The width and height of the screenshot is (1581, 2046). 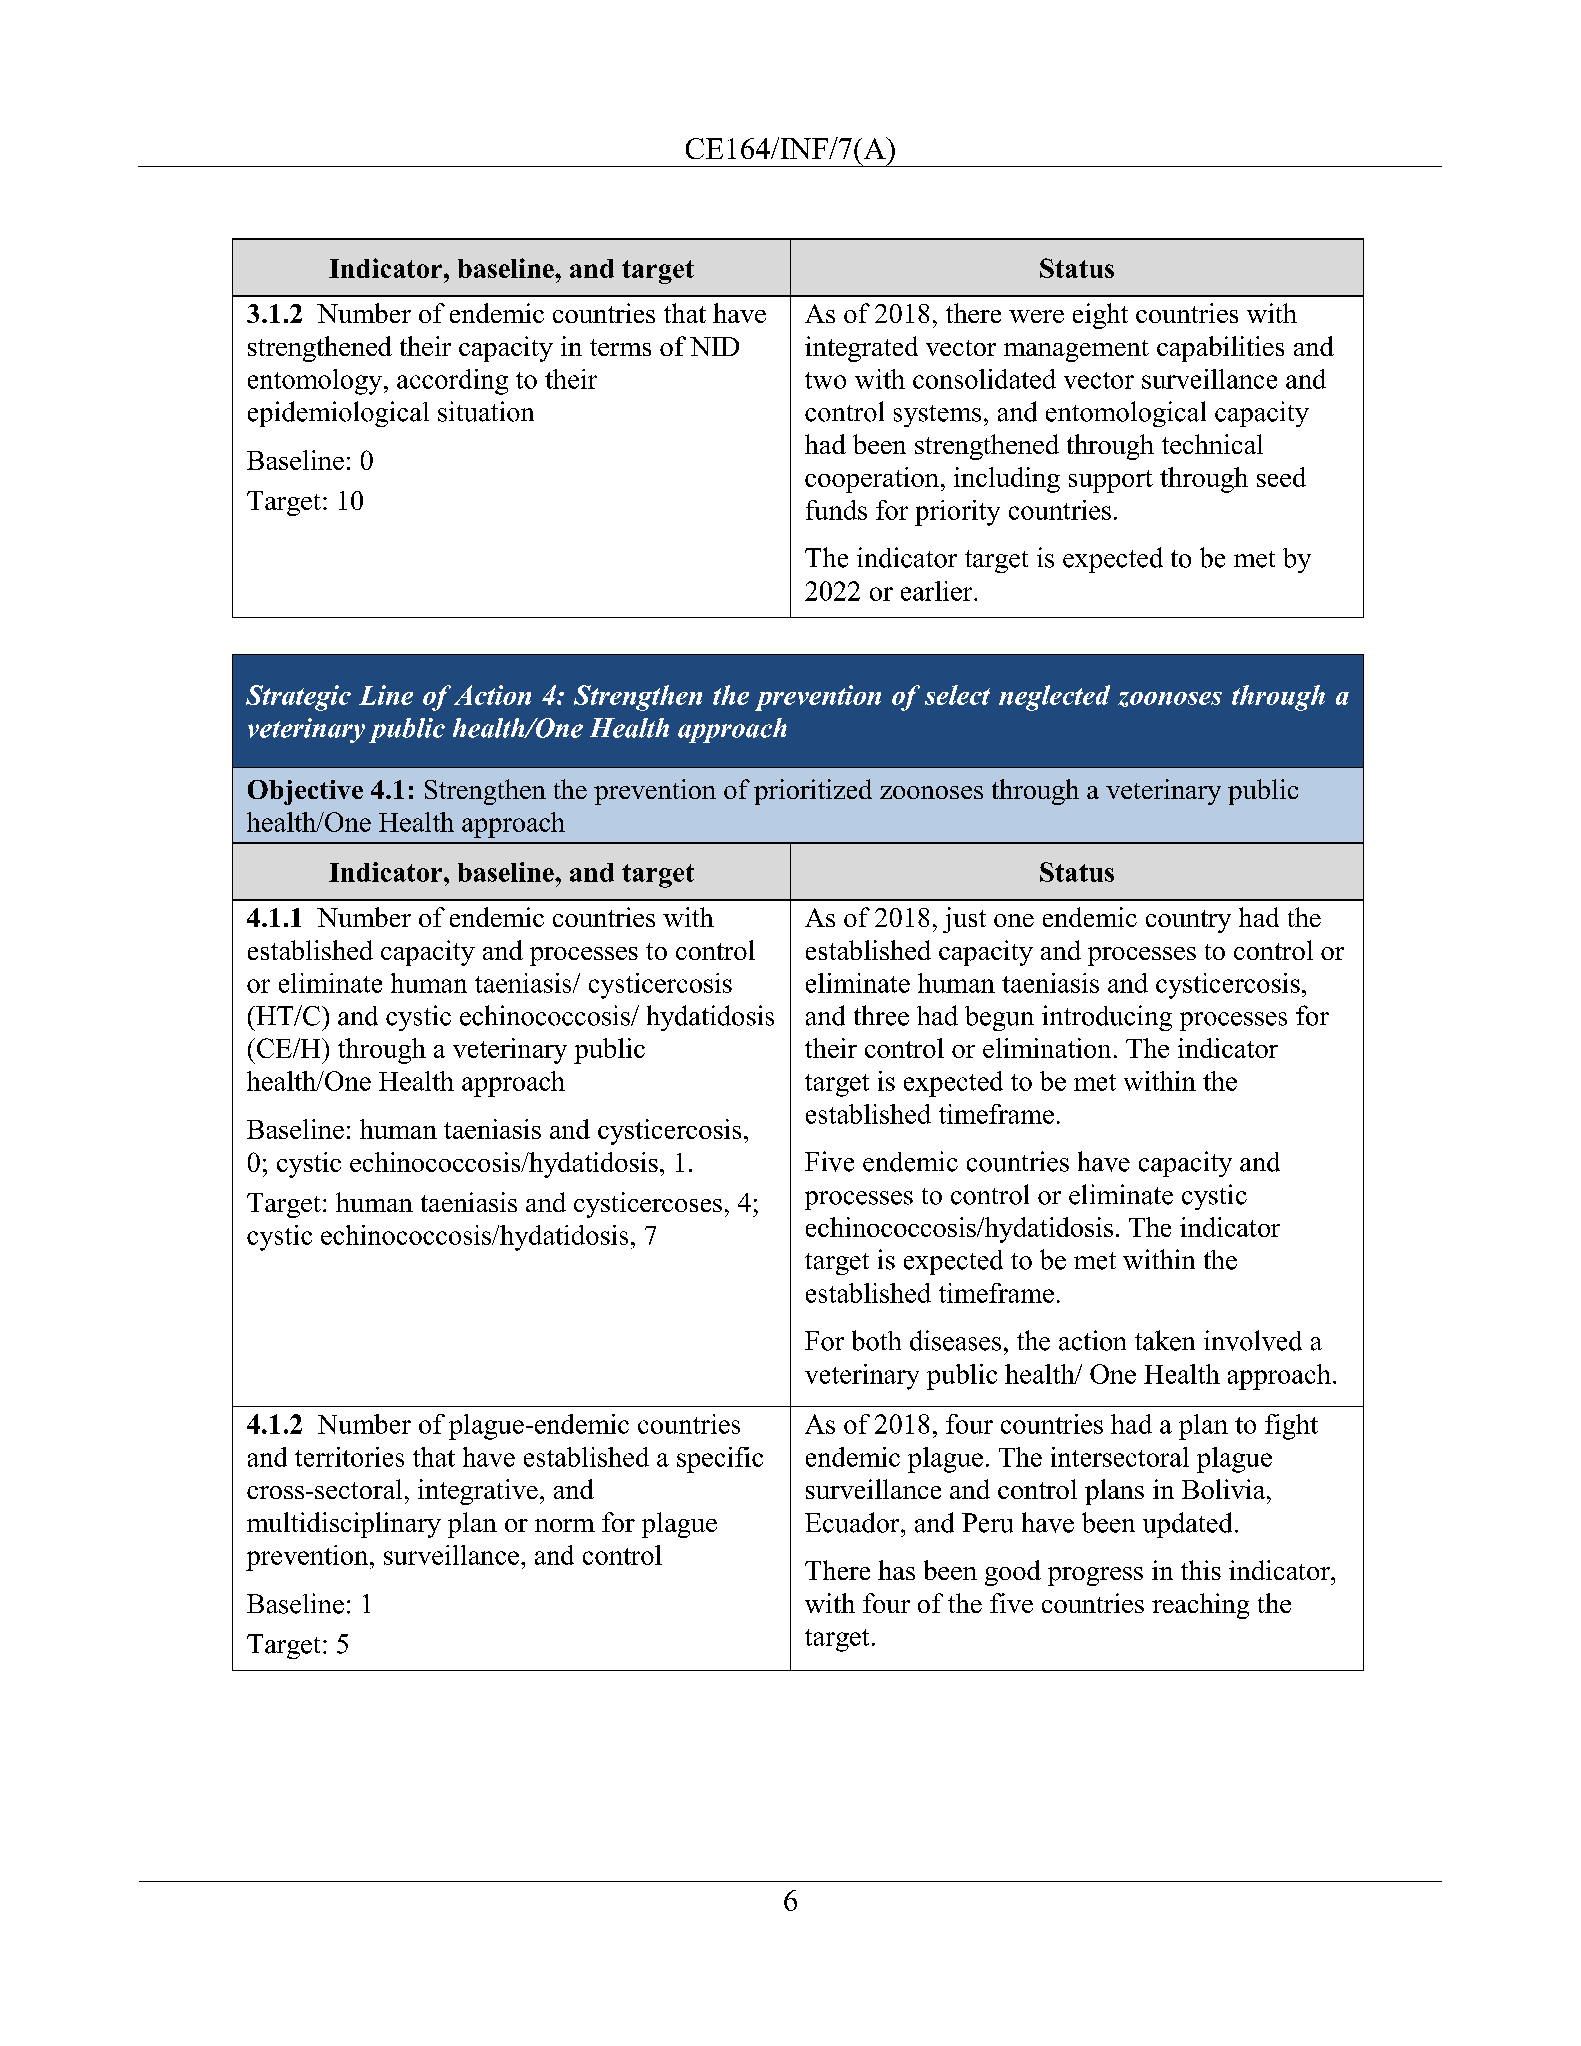 What do you see at coordinates (853, 1522) in the screenshot?
I see `Ecuador` at bounding box center [853, 1522].
